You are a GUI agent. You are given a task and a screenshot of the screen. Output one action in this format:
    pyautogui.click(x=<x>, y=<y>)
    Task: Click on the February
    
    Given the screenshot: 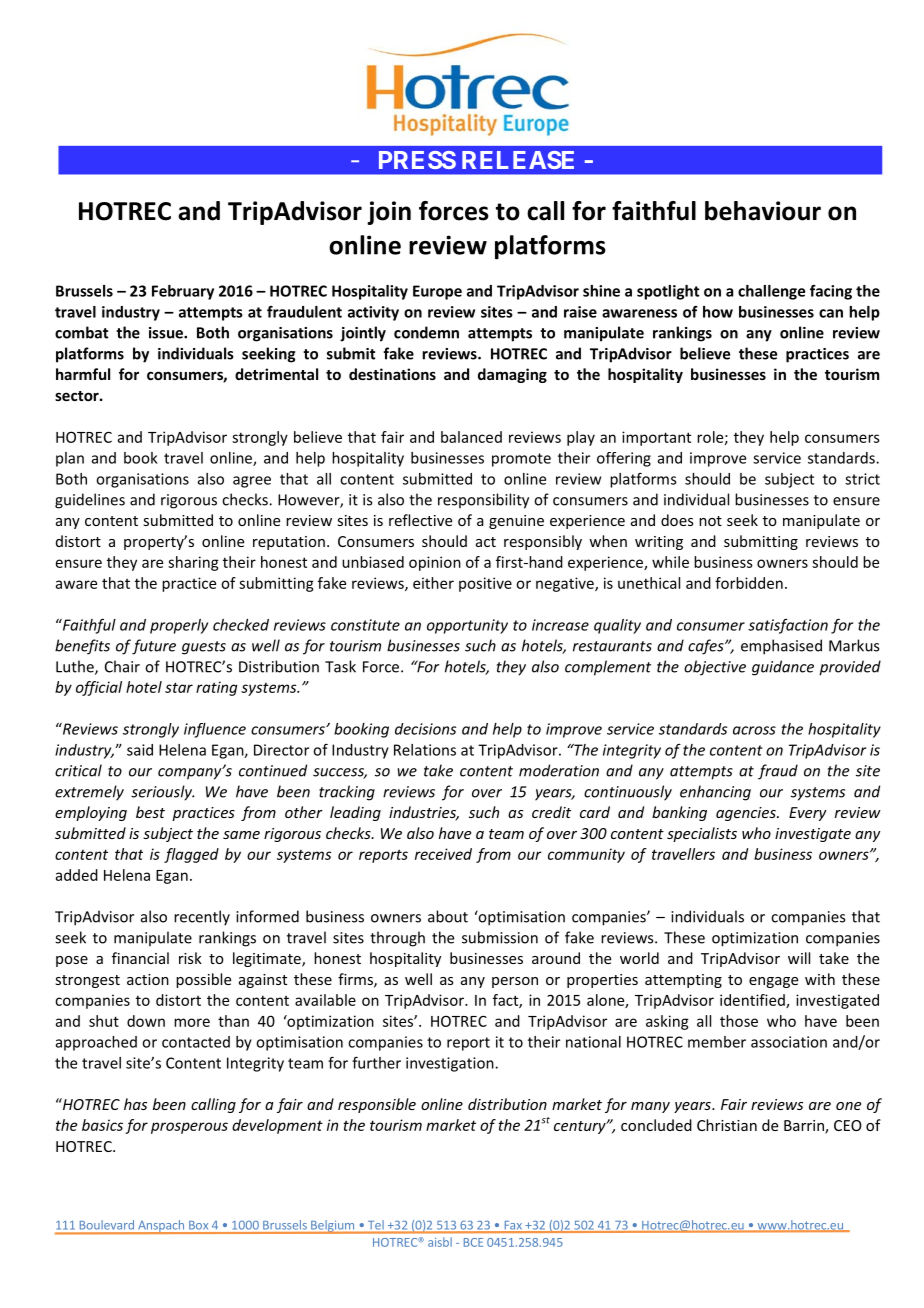 What is the action you would take?
    pyautogui.click(x=183, y=292)
